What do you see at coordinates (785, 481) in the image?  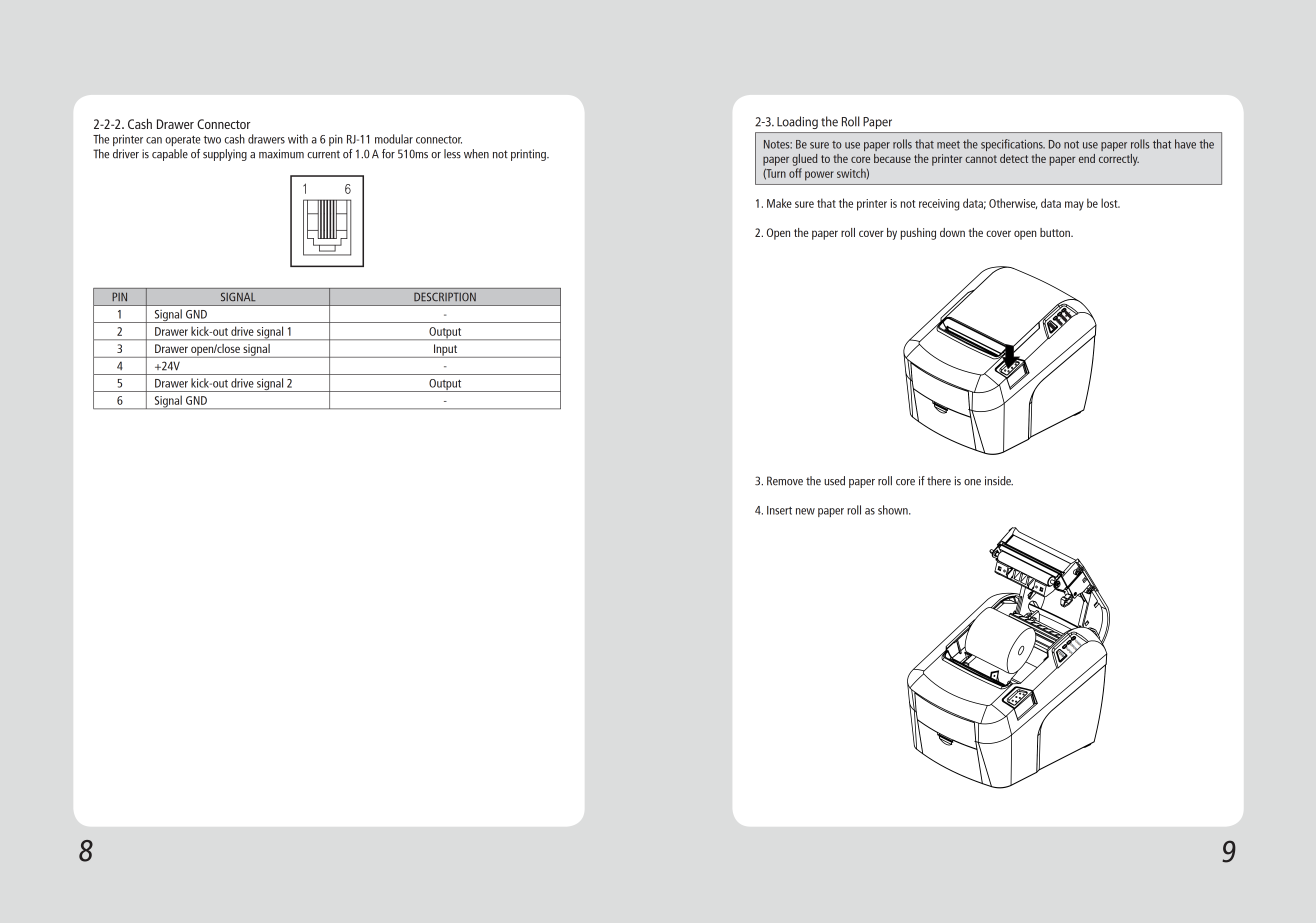 I see `Remove` at bounding box center [785, 481].
